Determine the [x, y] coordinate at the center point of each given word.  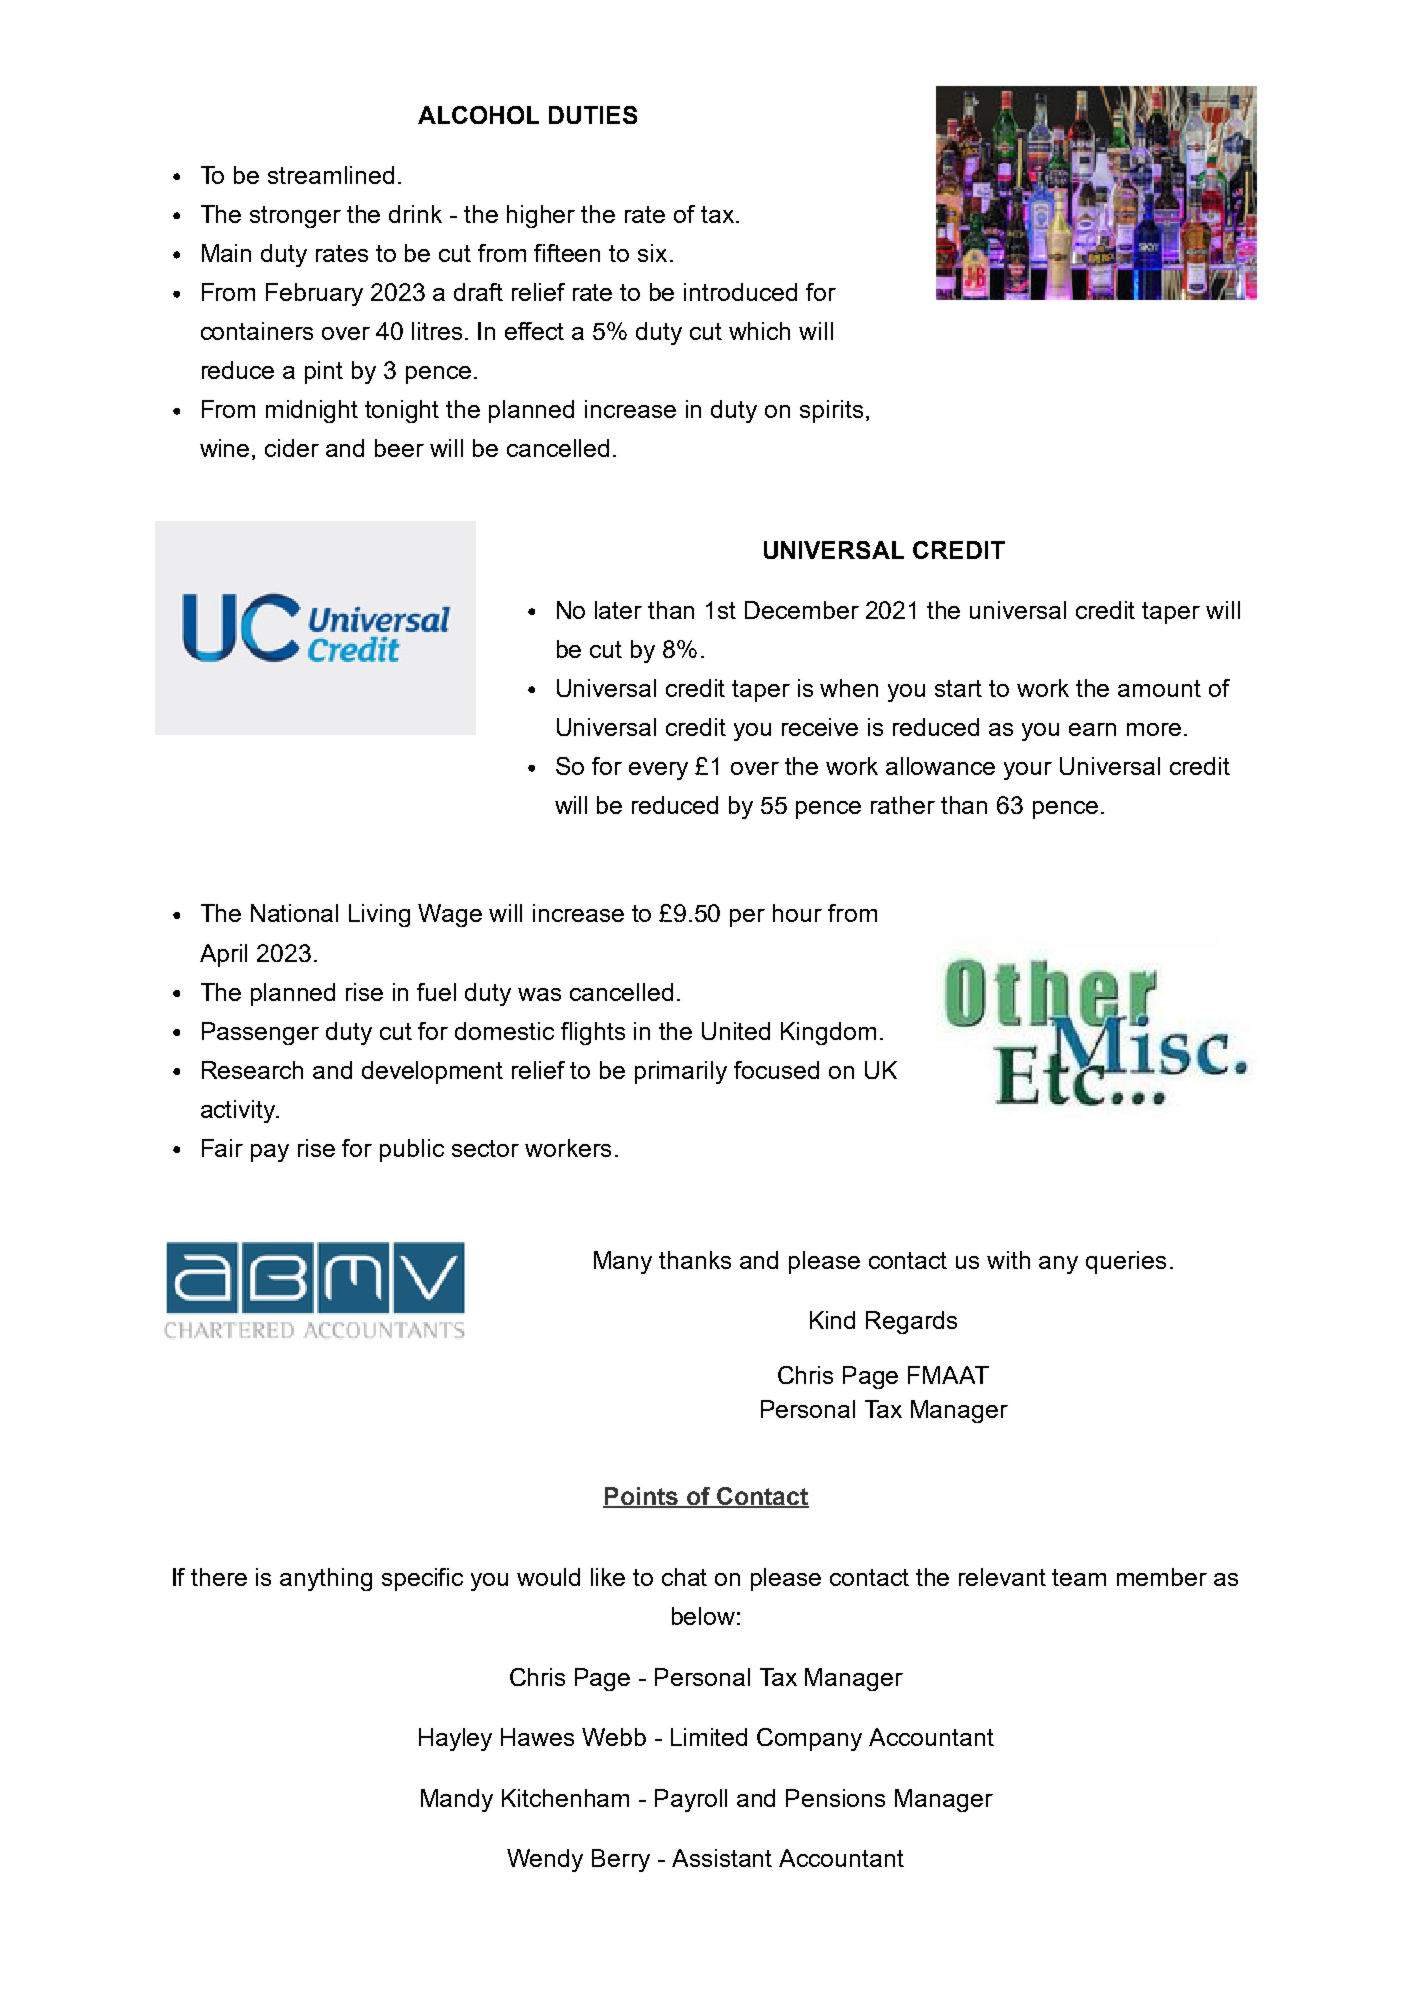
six [652, 253]
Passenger [260, 1033]
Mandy [457, 1800]
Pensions [835, 1798]
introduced [740, 292]
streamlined [331, 175]
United [736, 1031]
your [1028, 771]
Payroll [691, 1800]
